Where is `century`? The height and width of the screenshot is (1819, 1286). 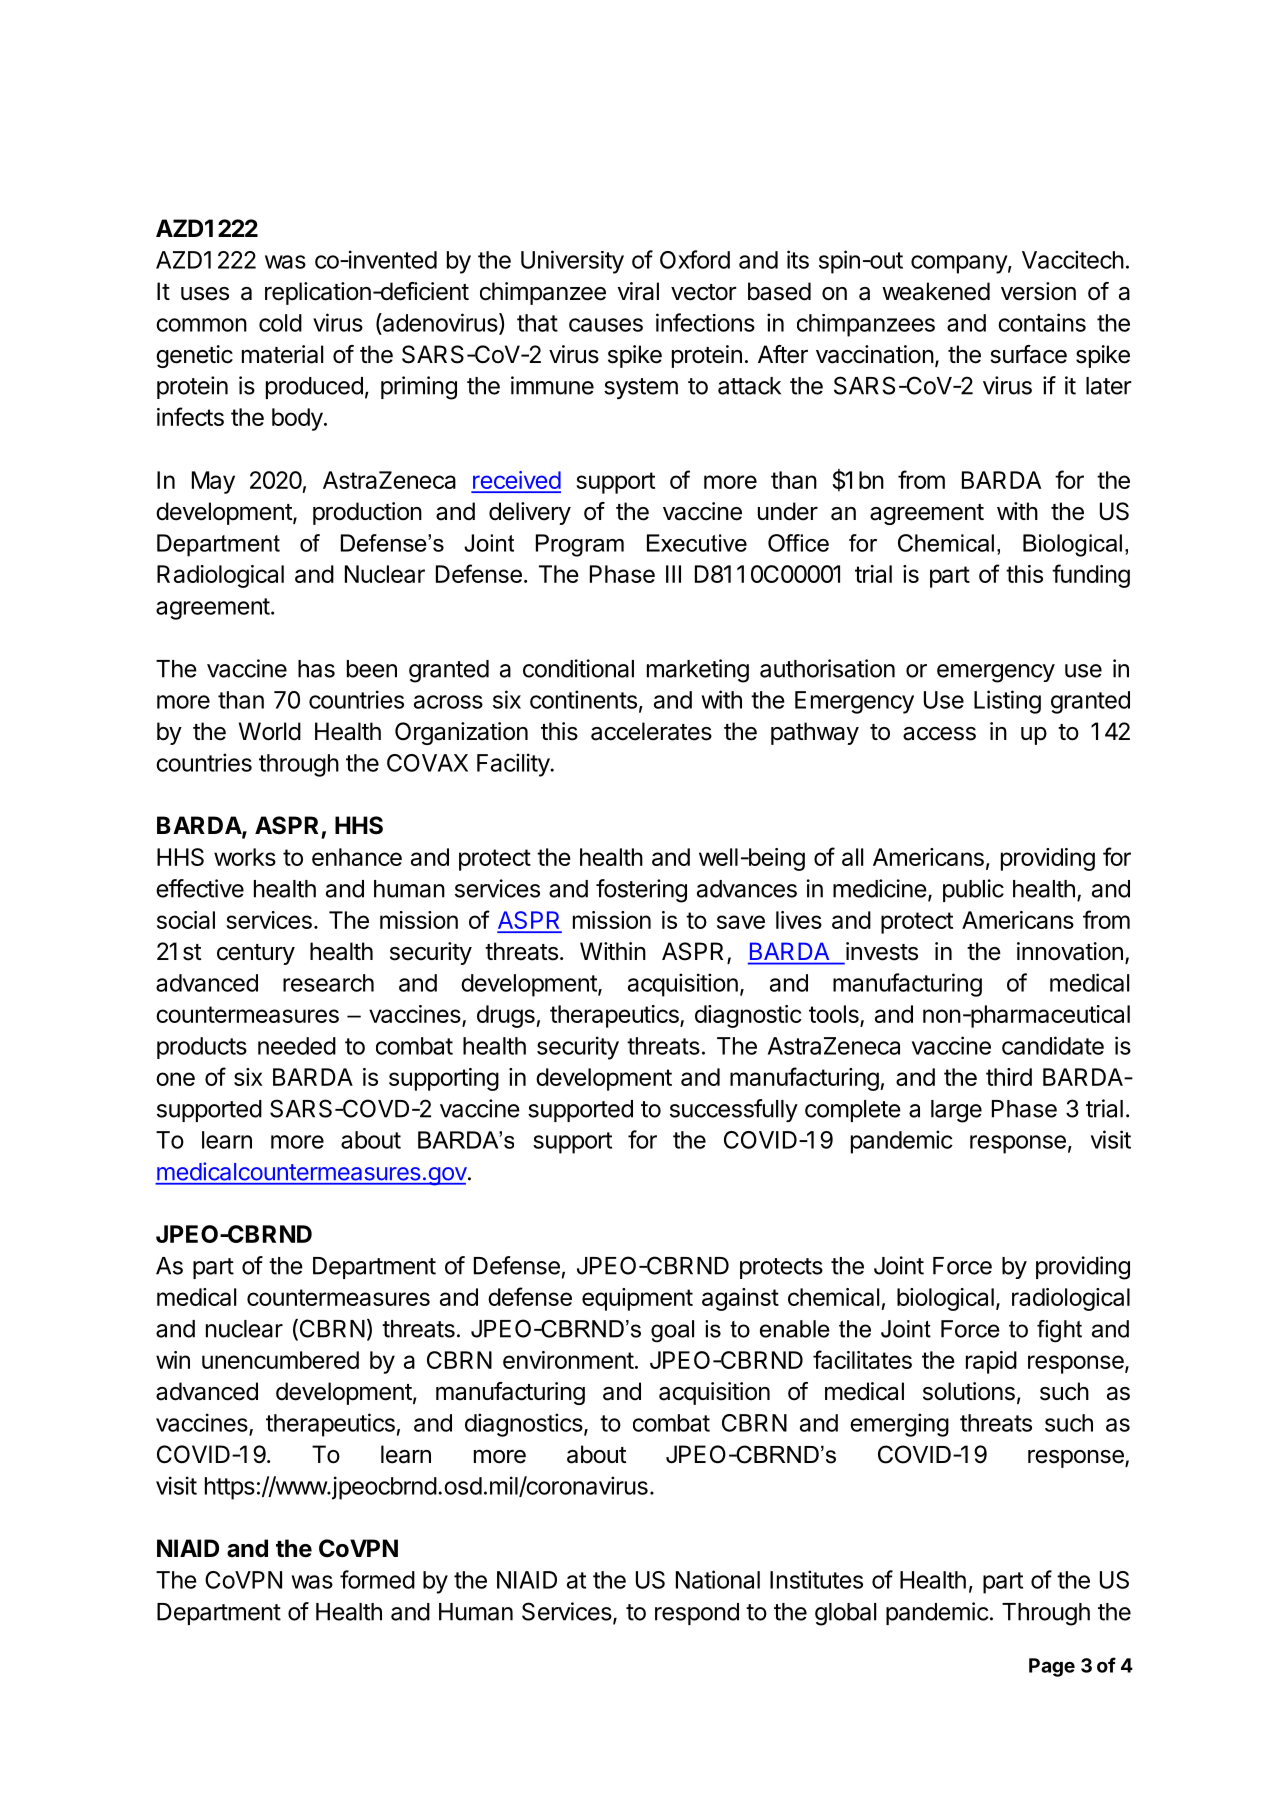
century is located at coordinates (256, 954).
